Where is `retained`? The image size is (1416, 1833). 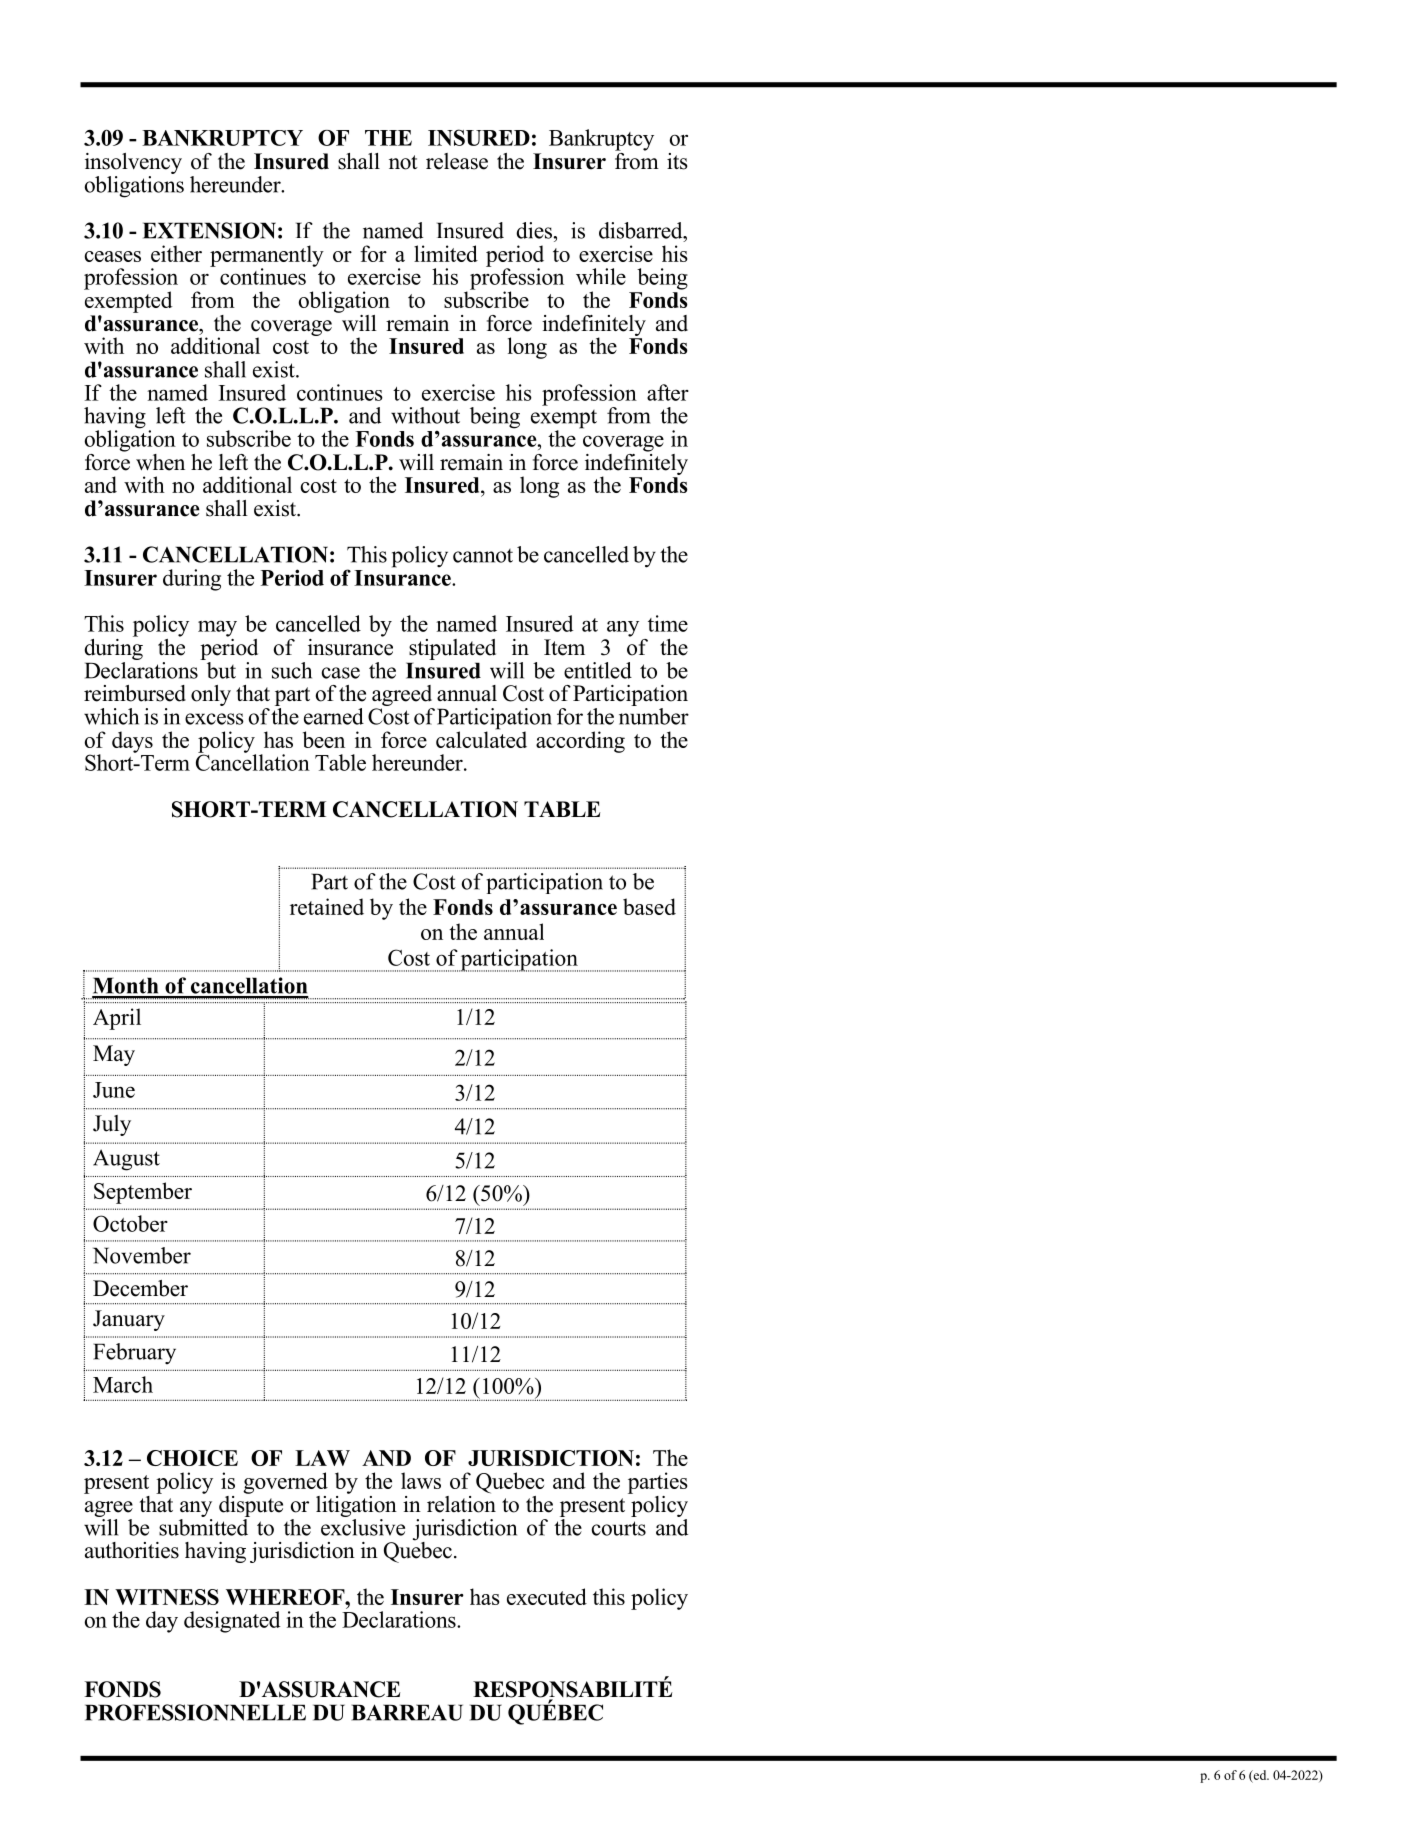
retained is located at coordinates (327, 906).
